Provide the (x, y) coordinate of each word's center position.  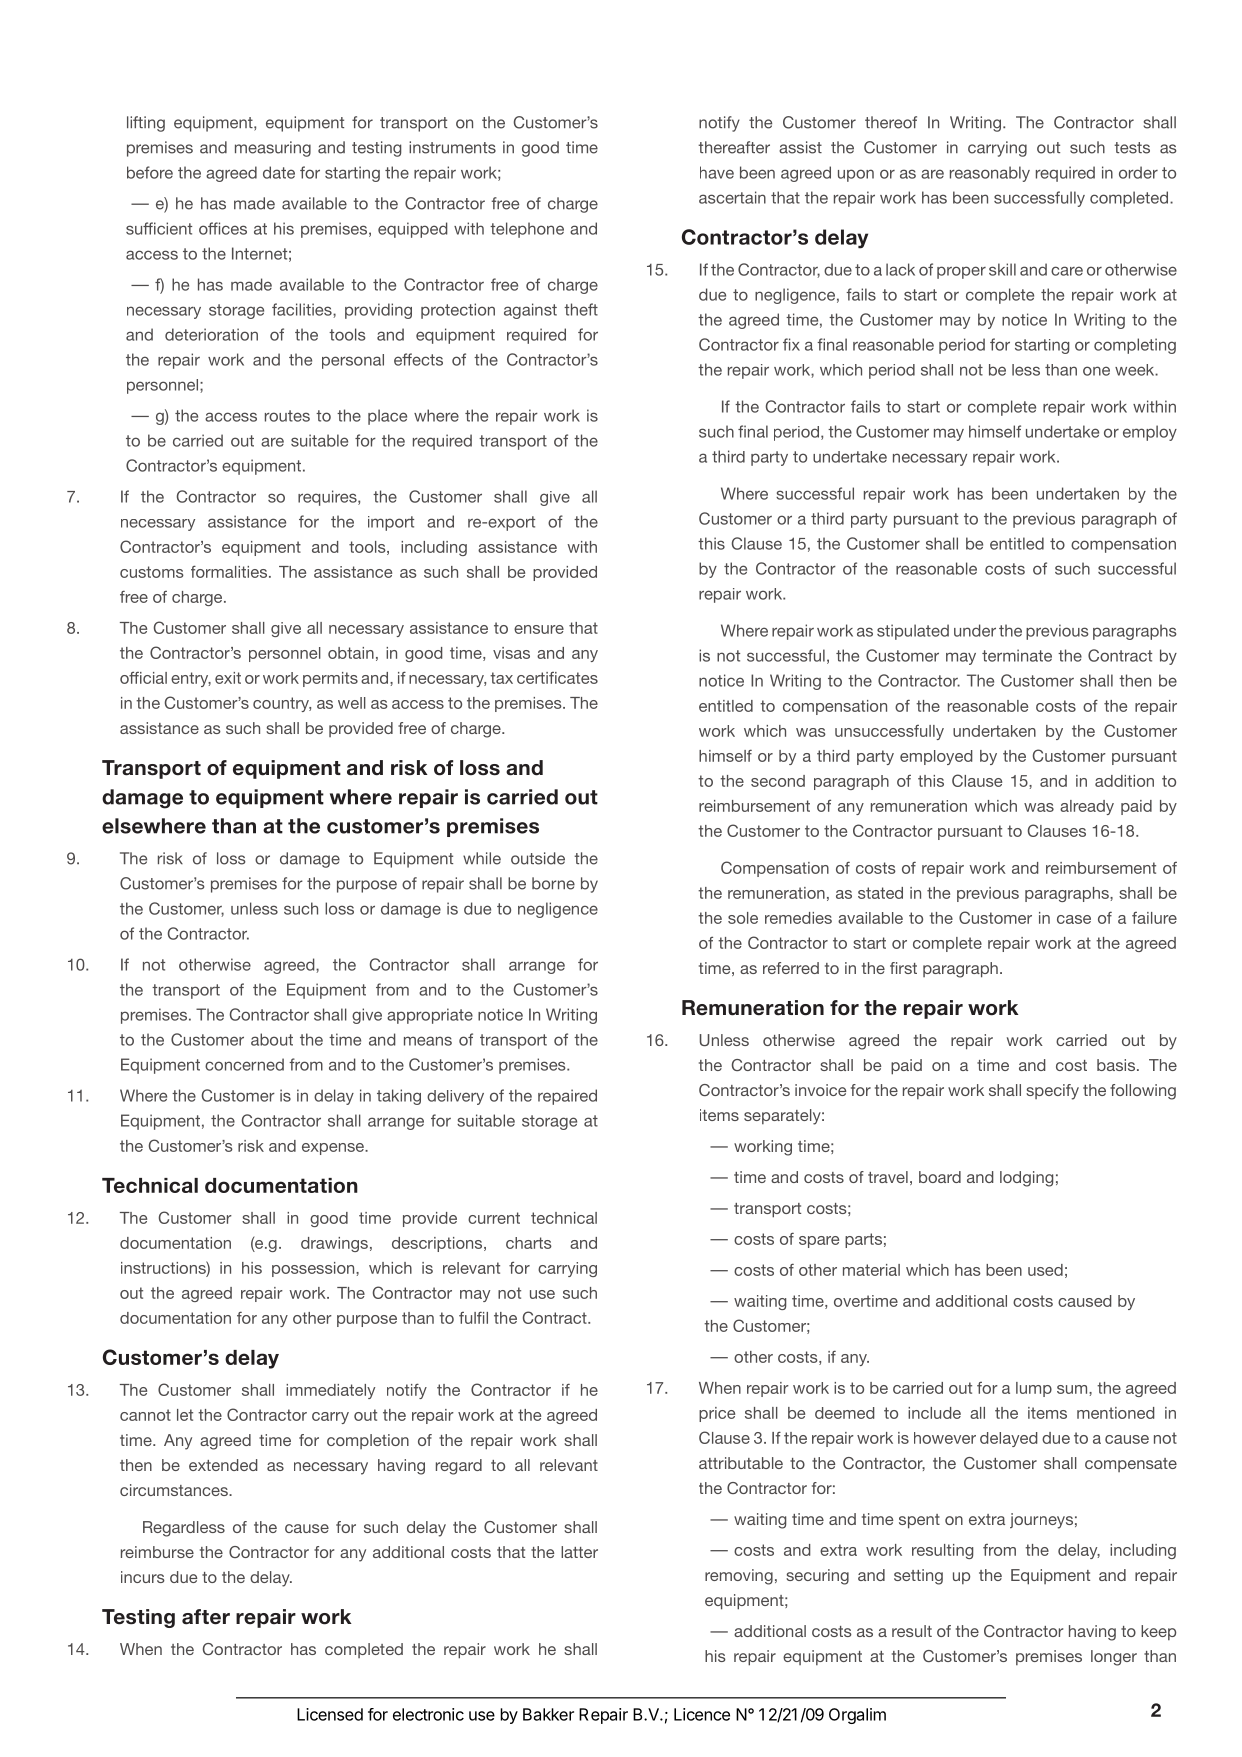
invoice (820, 1090)
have (717, 172)
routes (287, 416)
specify (1052, 1092)
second (778, 781)
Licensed (330, 1714)
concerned (244, 1064)
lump (1034, 1389)
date (279, 172)
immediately (330, 1391)
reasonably (990, 174)
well (352, 703)
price (717, 1414)
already (1087, 807)
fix (791, 344)
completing (1135, 346)
